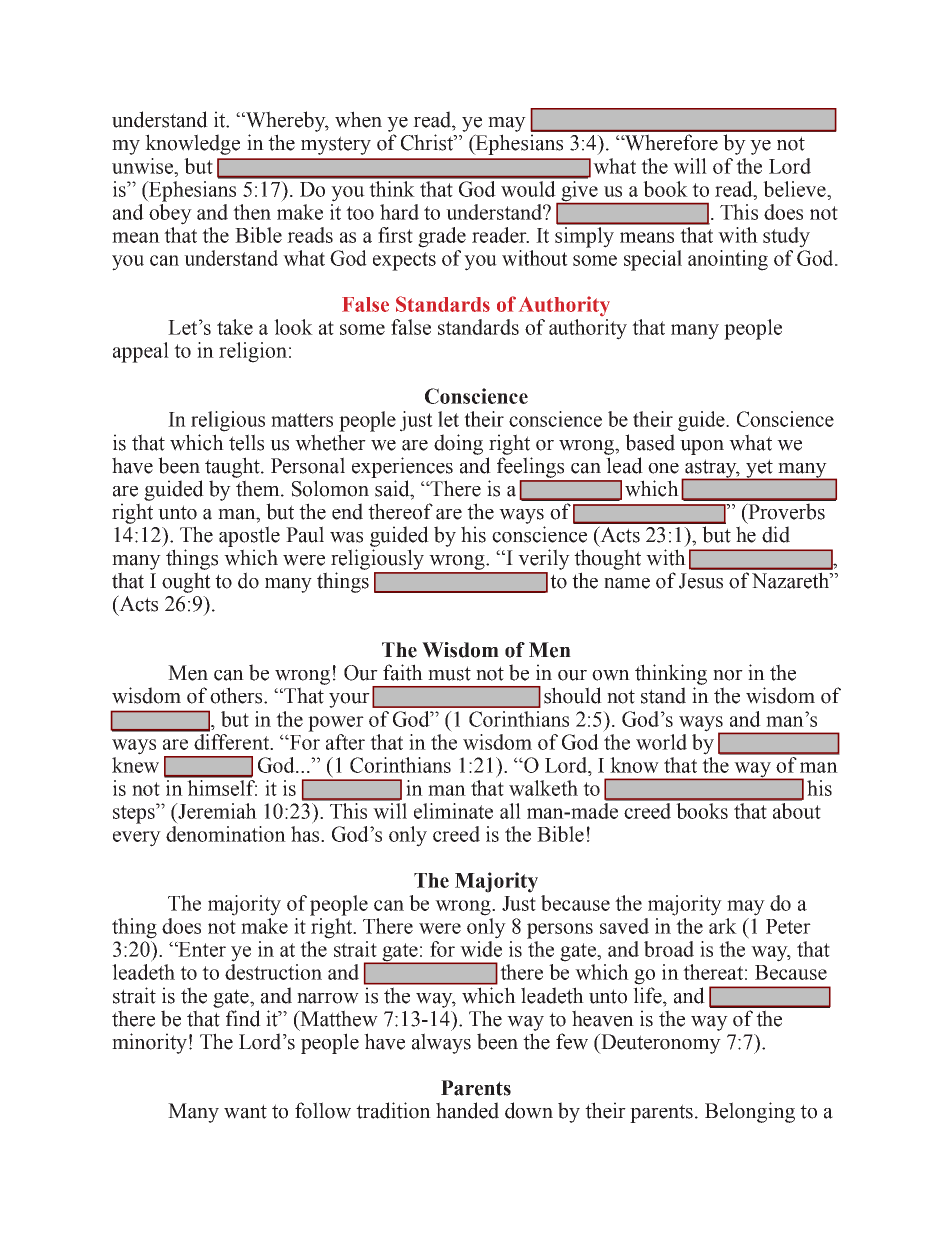 The height and width of the screenshot is (1233, 952). Describe the element at coordinates (245, 1111) in the screenshot. I see `want` at that location.
